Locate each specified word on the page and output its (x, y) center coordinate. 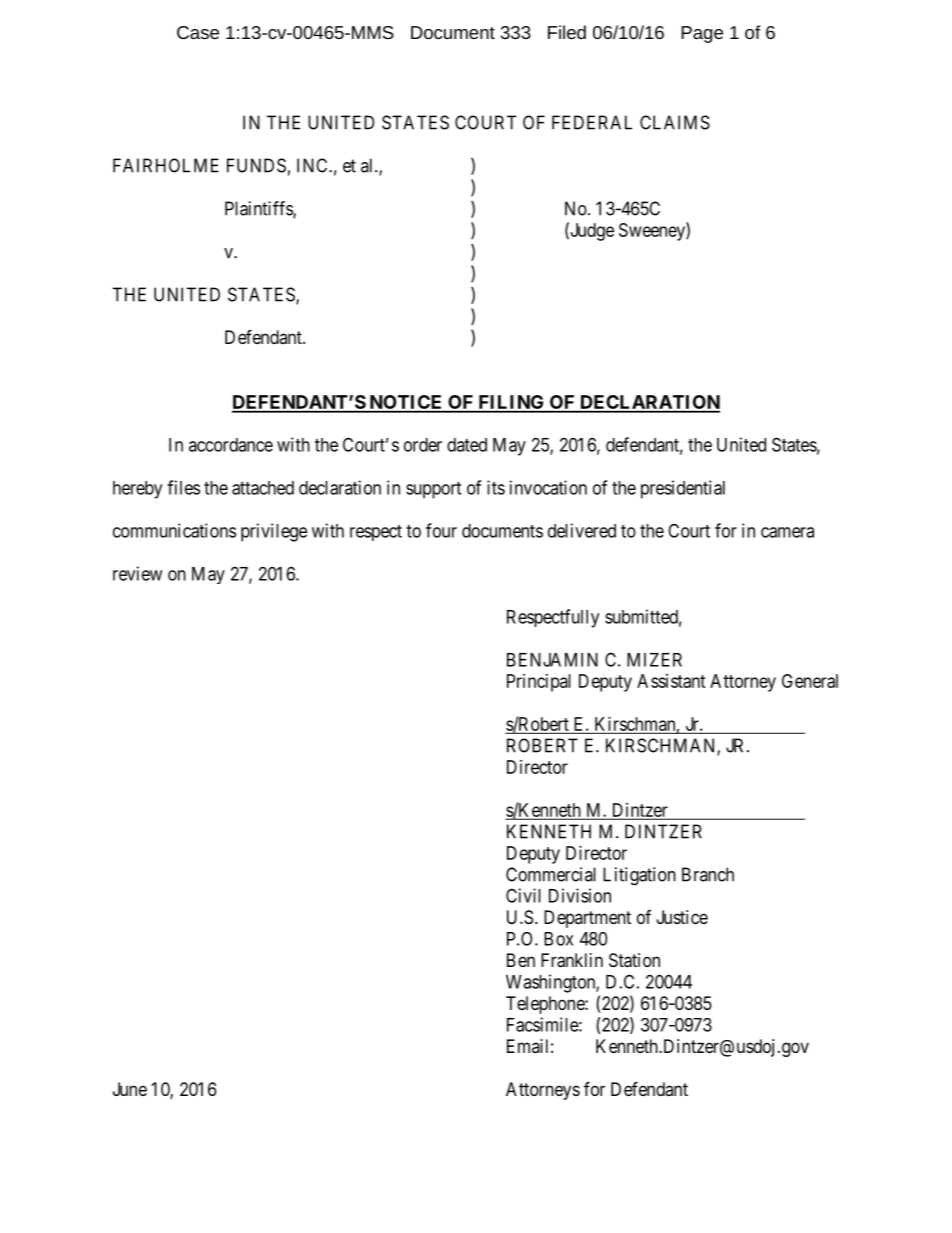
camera (787, 532)
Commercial (551, 874)
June (130, 1089)
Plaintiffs (259, 209)
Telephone (546, 1005)
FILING (511, 403)
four (441, 530)
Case (198, 32)
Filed (567, 32)
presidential (683, 489)
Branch (708, 874)
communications (174, 530)
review (137, 573)
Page (702, 34)
